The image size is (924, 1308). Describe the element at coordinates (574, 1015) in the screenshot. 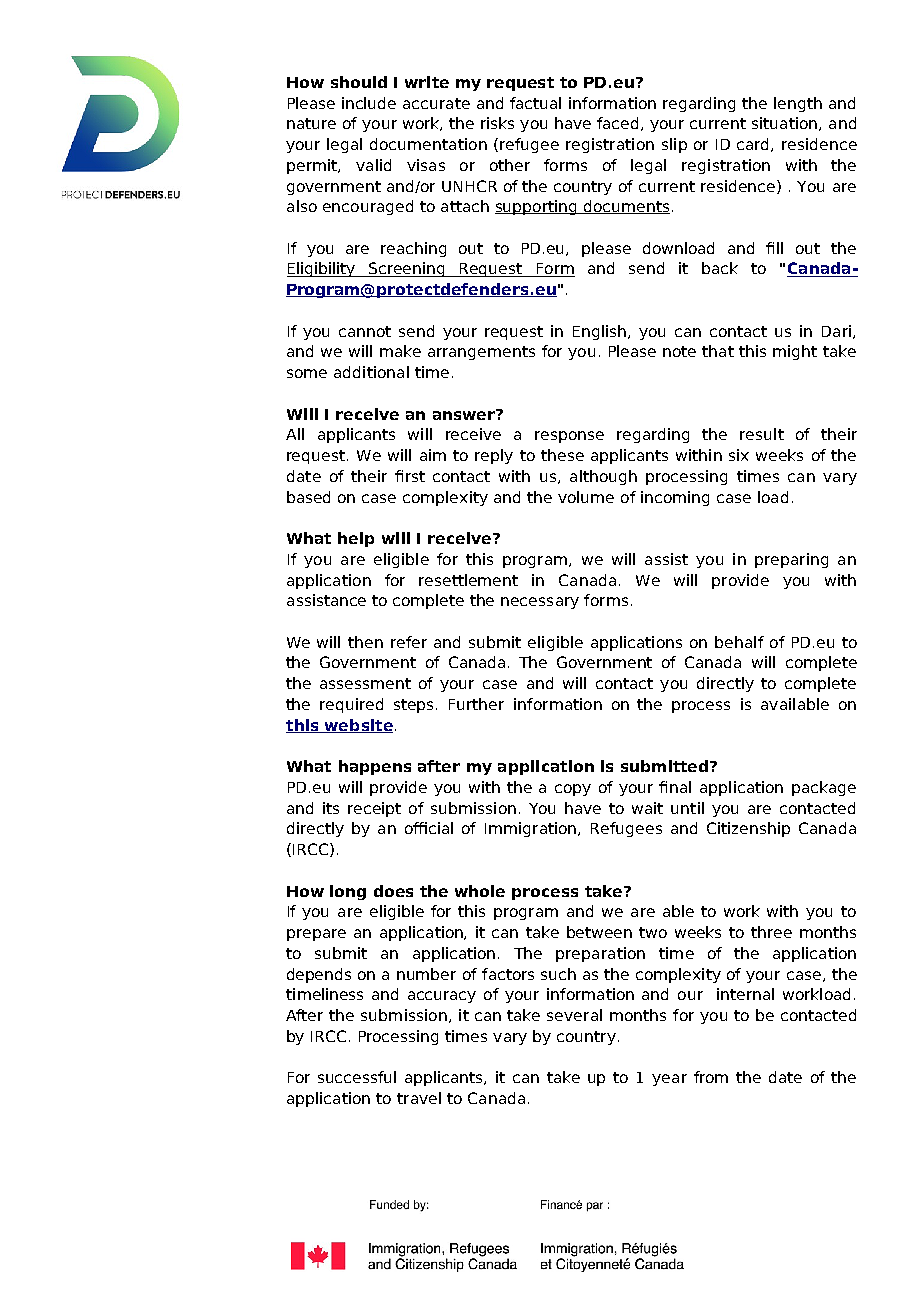

I see `several` at that location.
